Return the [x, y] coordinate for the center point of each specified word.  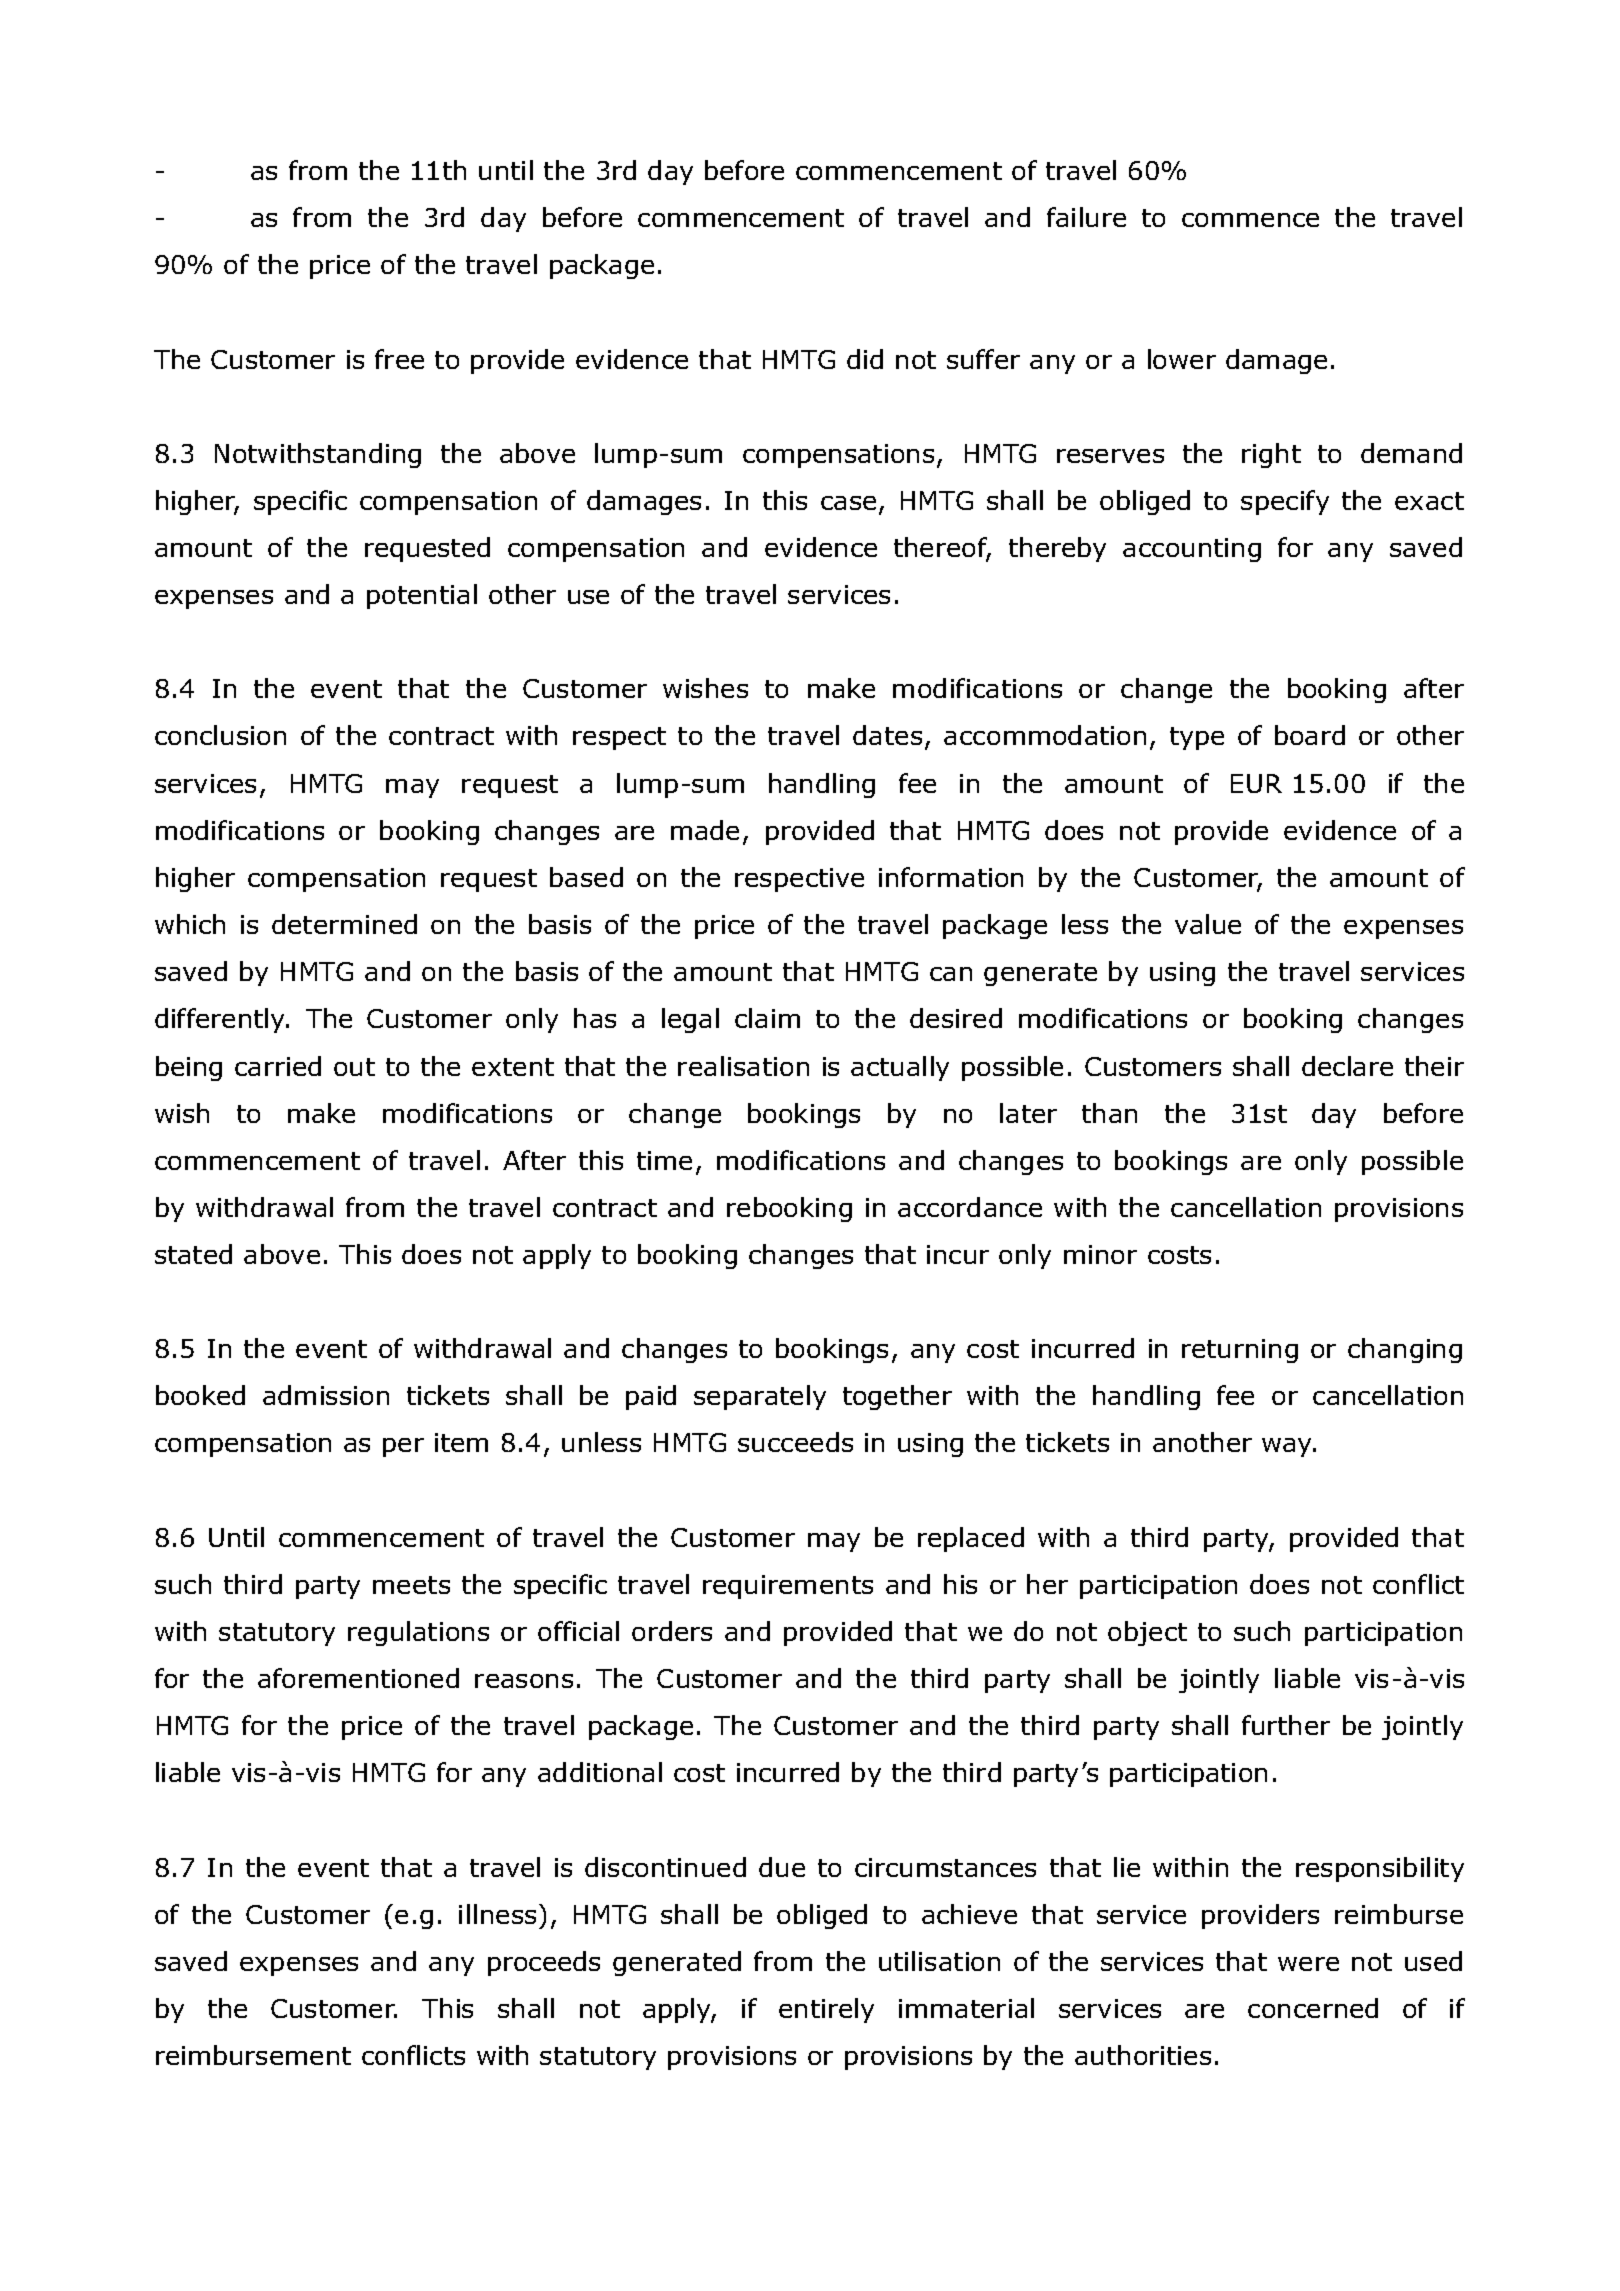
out [354, 1067]
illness [497, 1914]
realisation [743, 1066]
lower [1182, 359]
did [865, 359]
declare [1347, 1066]
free [399, 359]
